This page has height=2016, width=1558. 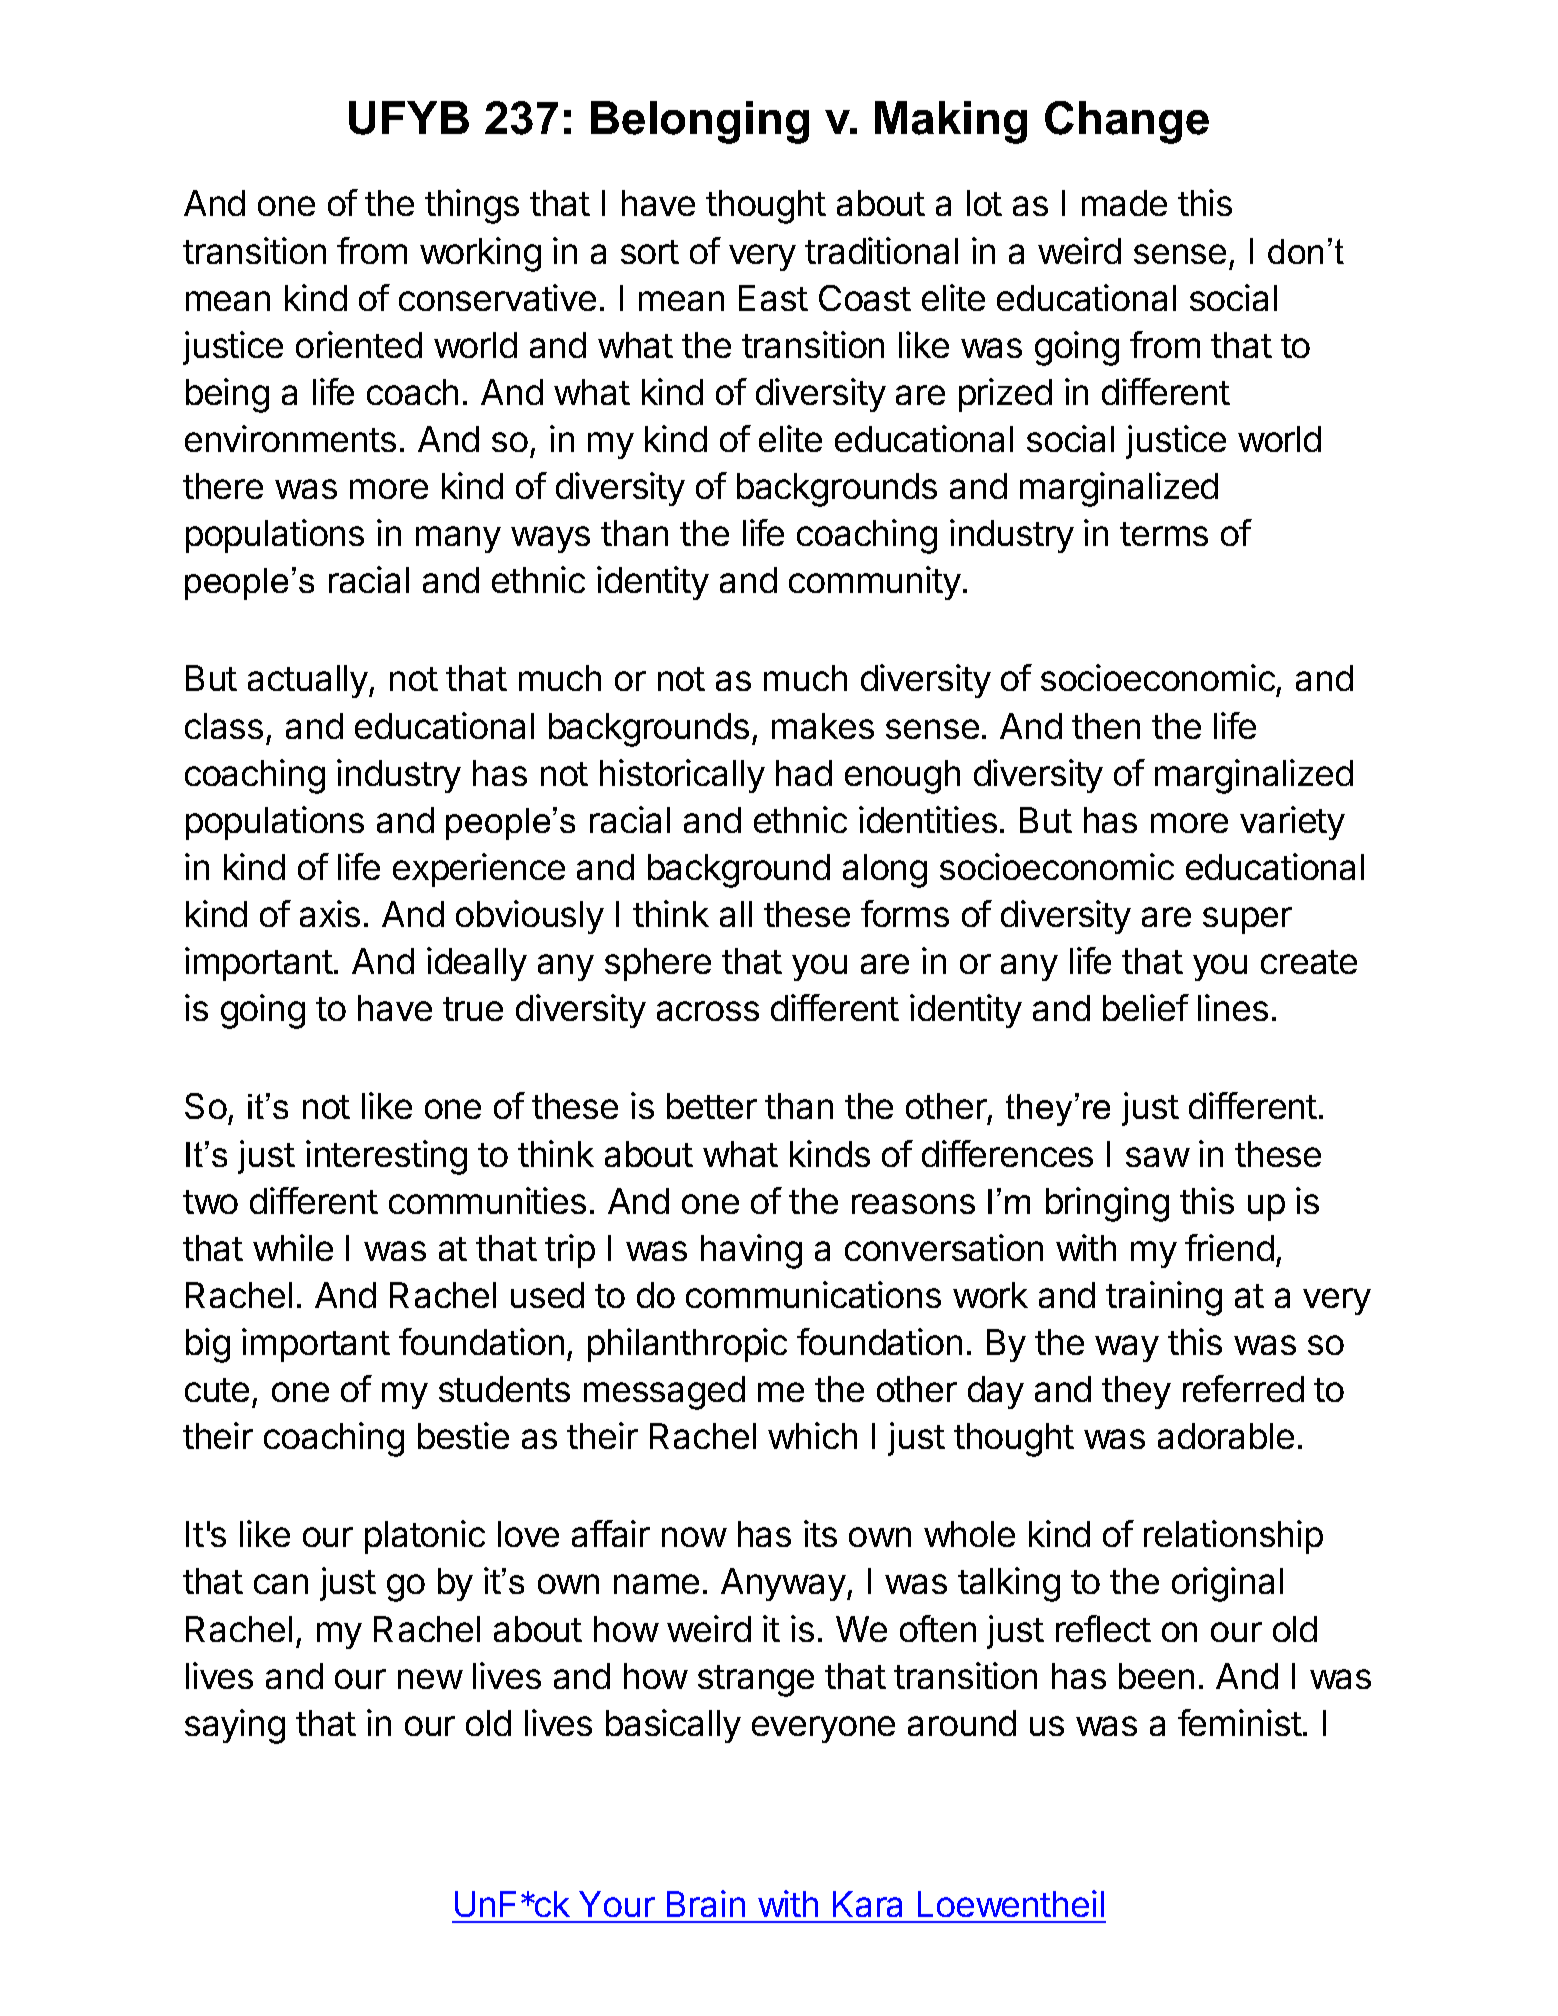 What do you see at coordinates (472, 206) in the page?
I see `things` at bounding box center [472, 206].
